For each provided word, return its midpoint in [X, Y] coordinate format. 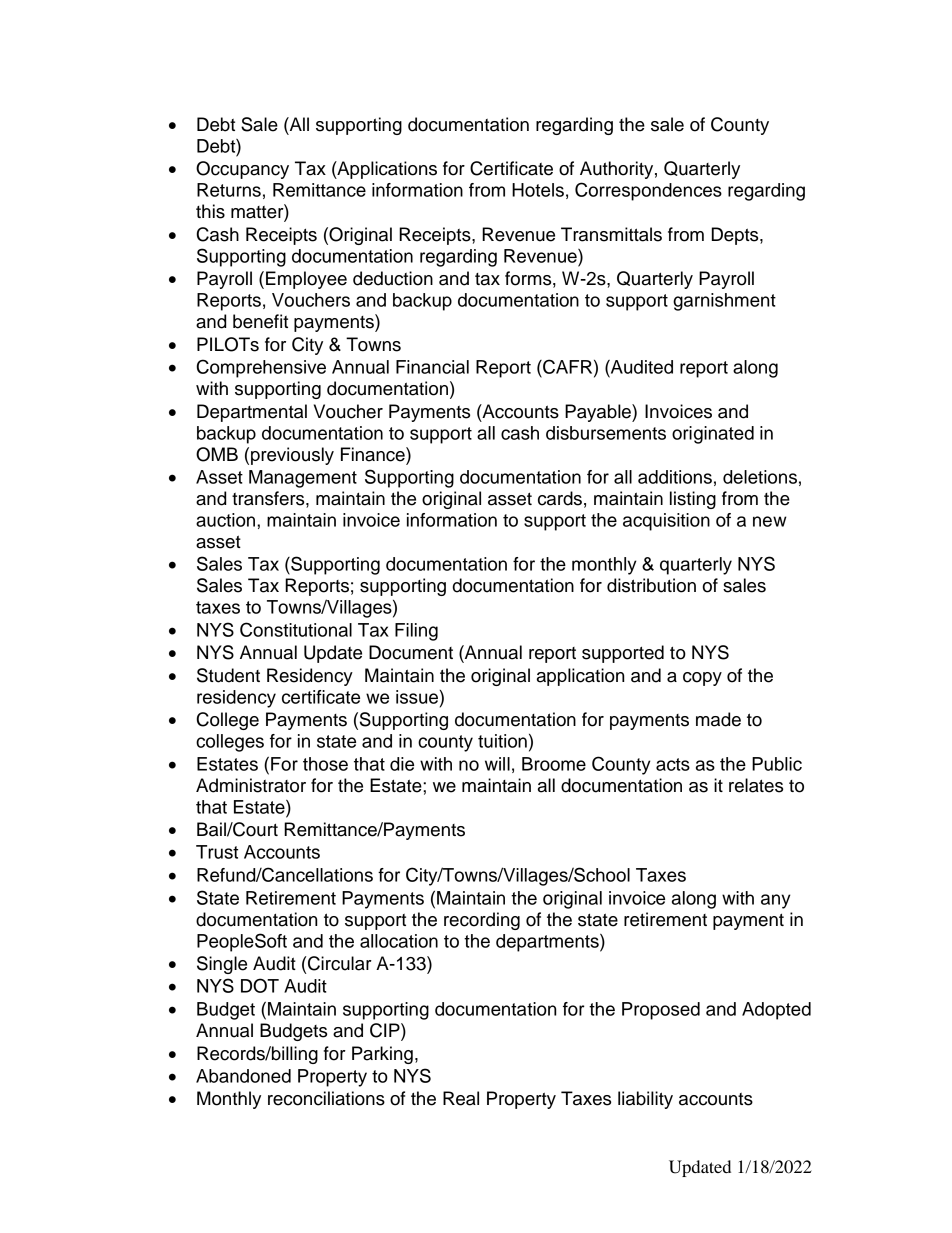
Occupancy [242, 170]
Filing [416, 632]
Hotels [538, 190]
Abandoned [243, 1076]
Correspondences [648, 191]
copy [702, 679]
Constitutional [296, 629]
